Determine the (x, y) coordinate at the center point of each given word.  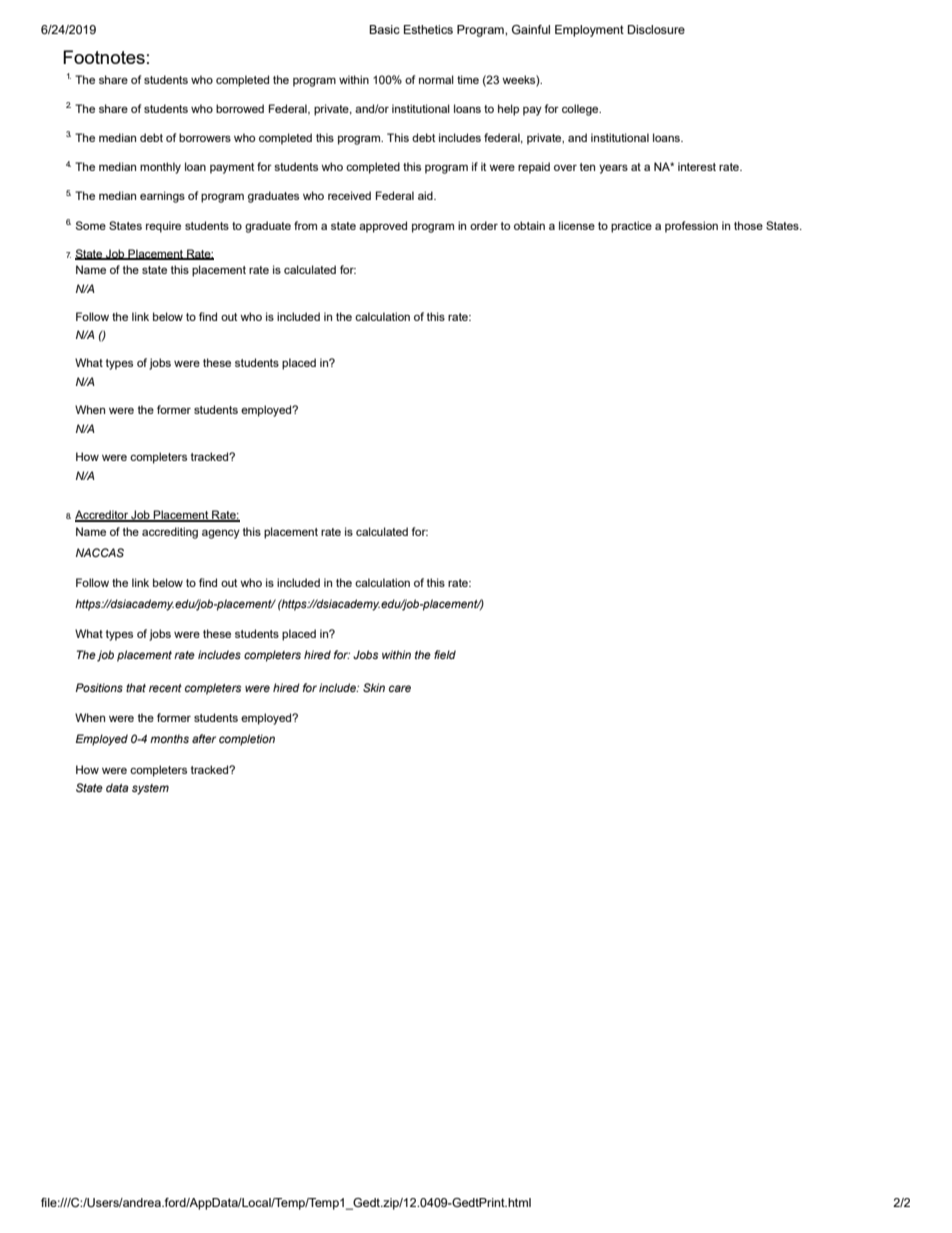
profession (691, 227)
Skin (374, 687)
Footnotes (104, 57)
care (400, 688)
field (445, 654)
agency (221, 534)
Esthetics (428, 29)
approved (383, 227)
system (150, 789)
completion (247, 740)
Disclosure (656, 29)
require (163, 227)
